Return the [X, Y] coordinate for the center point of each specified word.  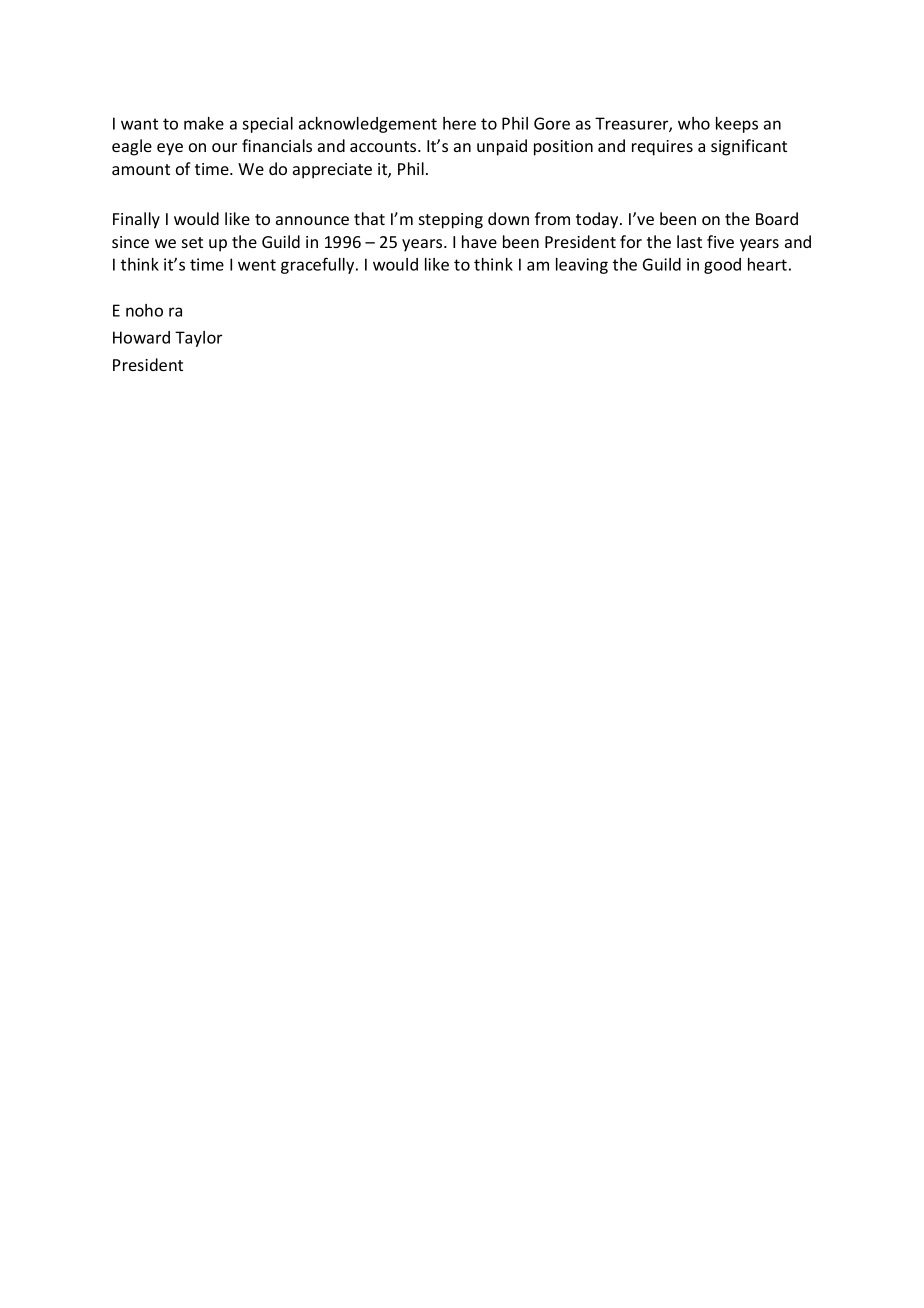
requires [662, 148]
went [257, 265]
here [459, 123]
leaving [582, 266]
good [722, 266]
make [204, 123]
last [689, 241]
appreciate [332, 171]
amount [141, 169]
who [694, 123]
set [192, 242]
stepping [451, 221]
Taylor [198, 339]
